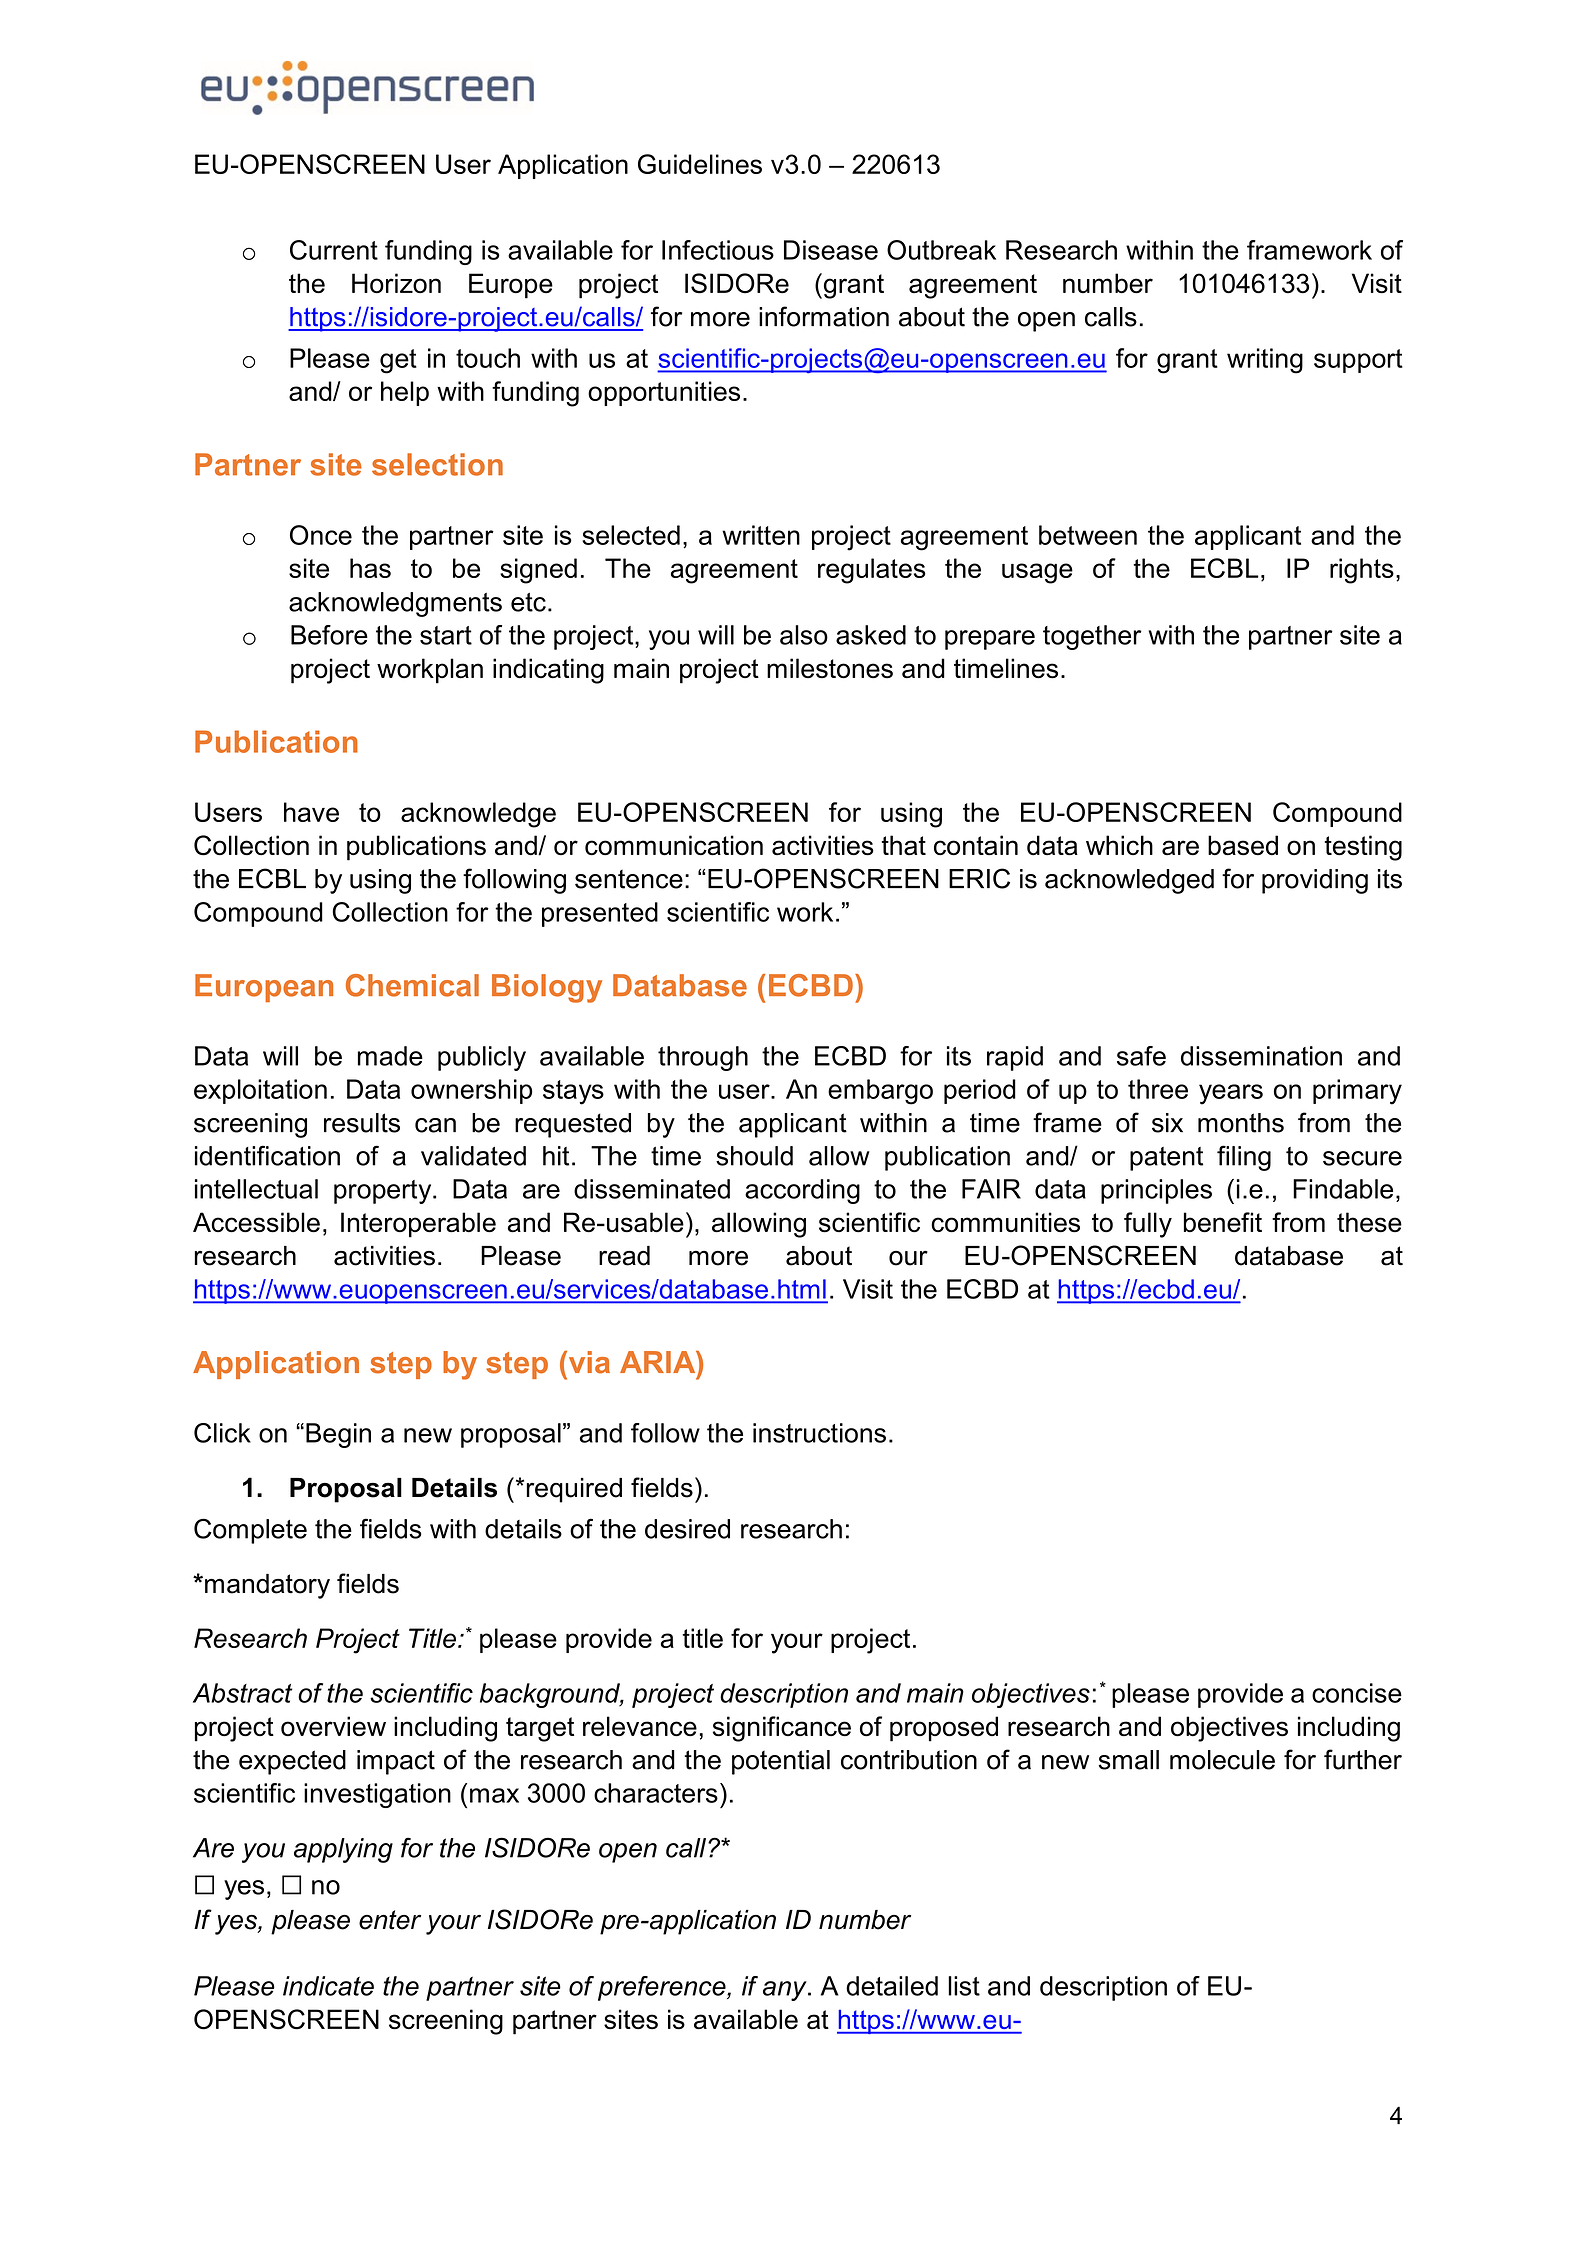  I want to click on benefit, so click(1223, 1222).
